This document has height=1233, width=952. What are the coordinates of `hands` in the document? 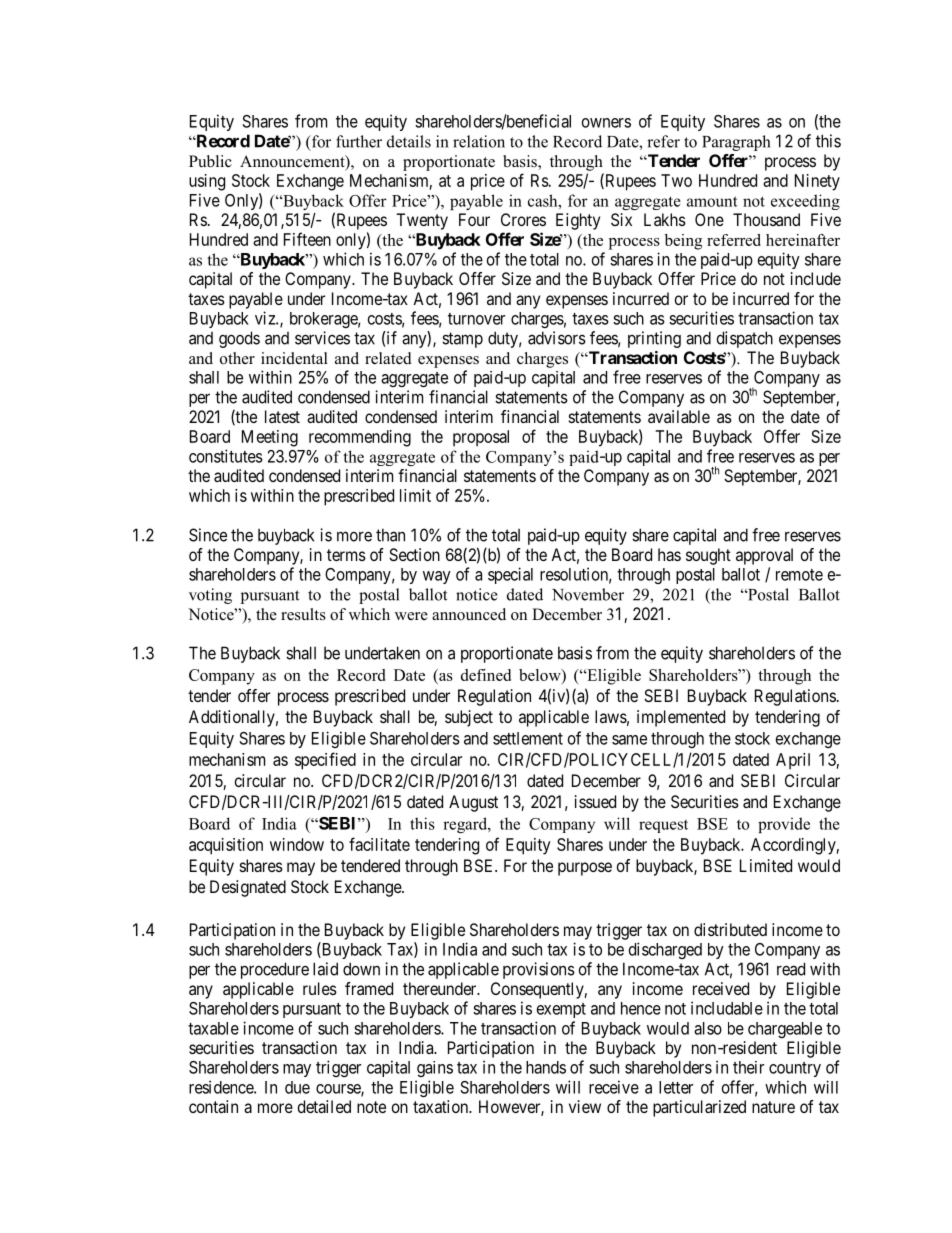 It's located at (546, 1067).
